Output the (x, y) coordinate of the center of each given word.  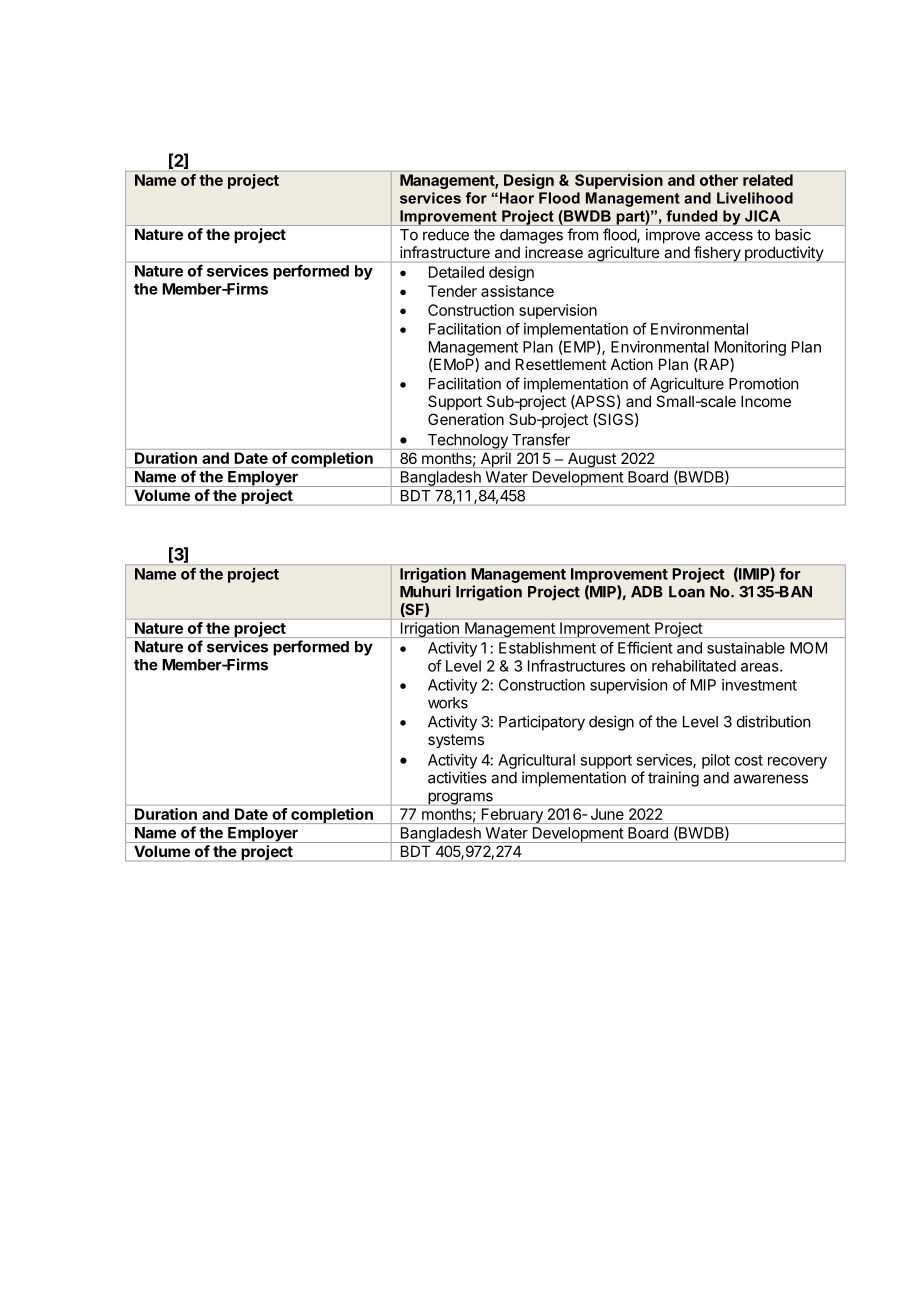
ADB (647, 592)
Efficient (645, 647)
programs (460, 799)
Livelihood (755, 198)
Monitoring (750, 348)
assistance (517, 291)
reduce (446, 235)
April (496, 460)
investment (759, 685)
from (582, 234)
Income (766, 401)
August (592, 460)
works (448, 703)
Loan (687, 592)
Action (632, 364)
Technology (467, 442)
